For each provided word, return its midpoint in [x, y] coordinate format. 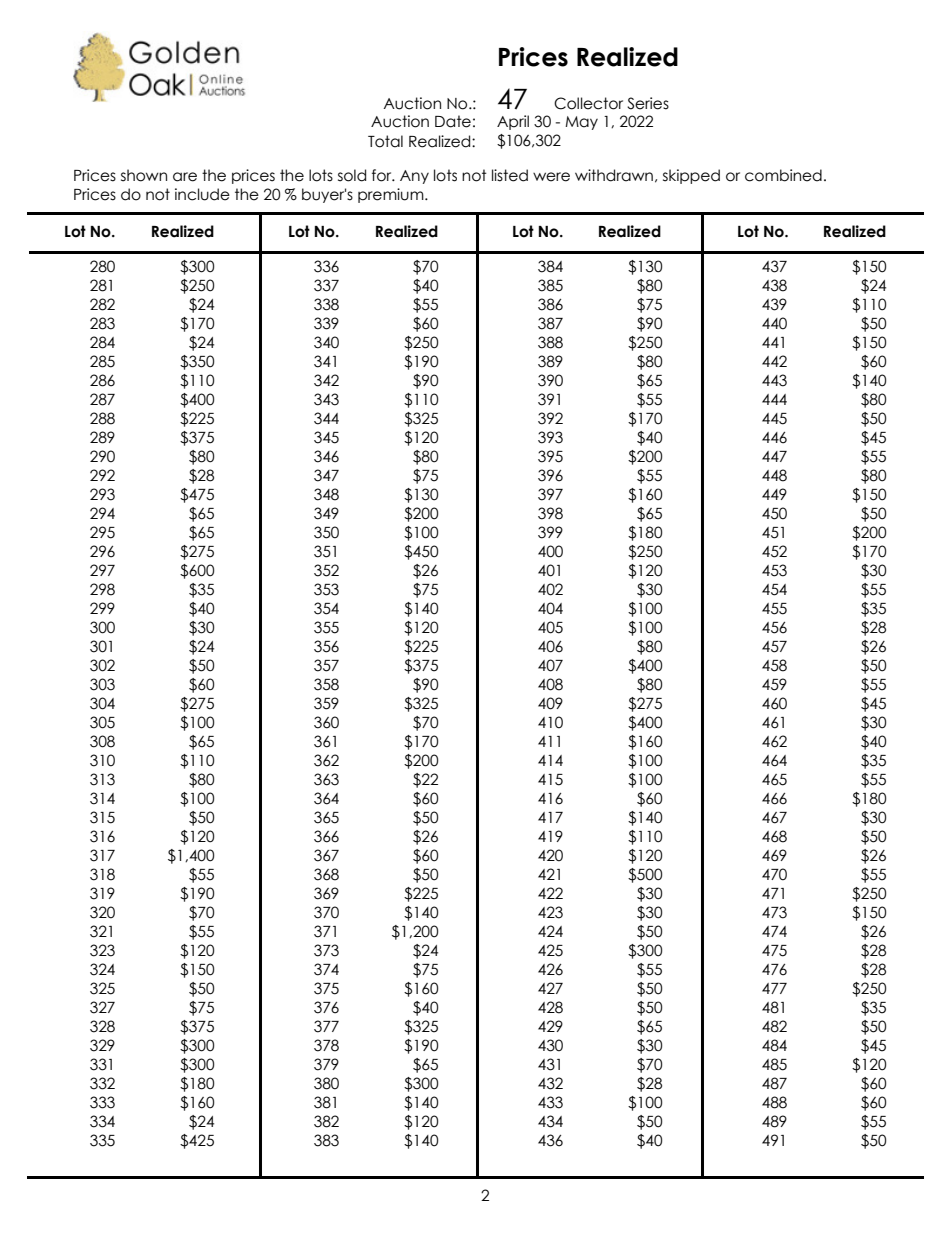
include [202, 194]
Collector [588, 103]
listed [510, 175]
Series [648, 103]
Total [385, 141]
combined [783, 175]
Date [453, 121]
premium [392, 195]
